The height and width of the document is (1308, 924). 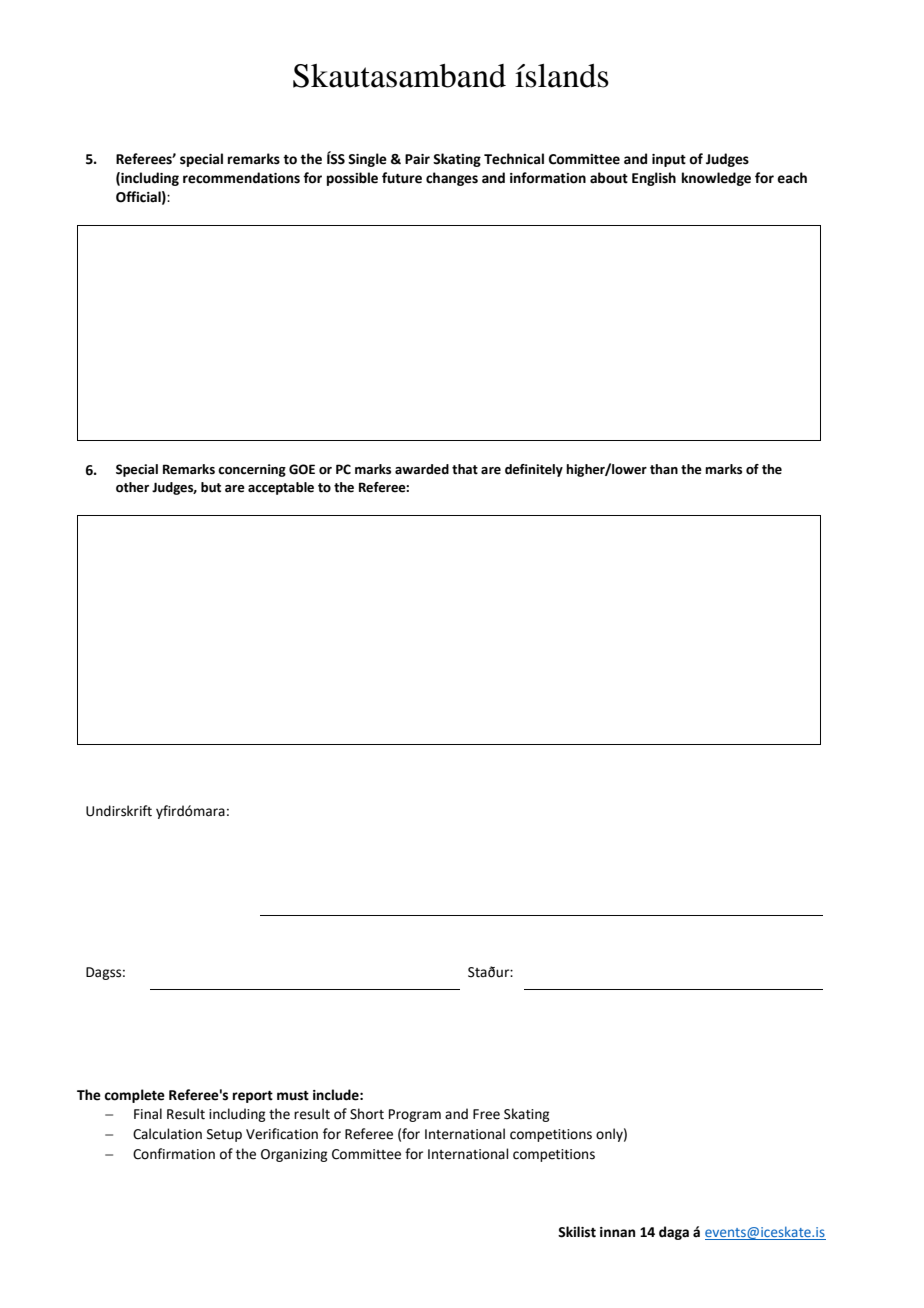 I want to click on Free, so click(x=486, y=1114).
